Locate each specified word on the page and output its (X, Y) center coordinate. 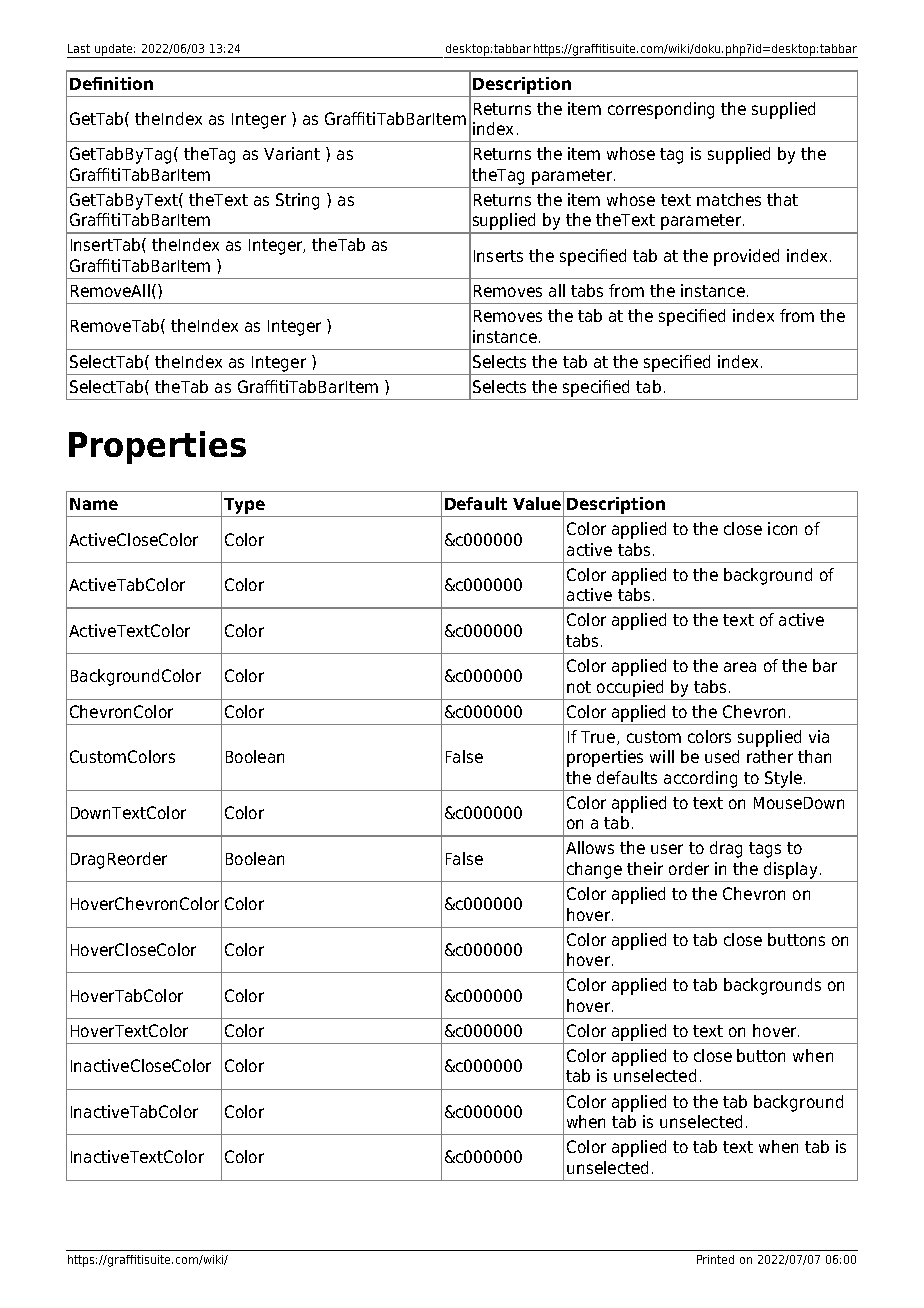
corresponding (661, 110)
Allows (590, 847)
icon (782, 528)
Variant (292, 153)
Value (537, 503)
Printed (715, 1259)
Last (79, 48)
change (594, 870)
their (645, 868)
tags (765, 850)
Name (94, 504)
